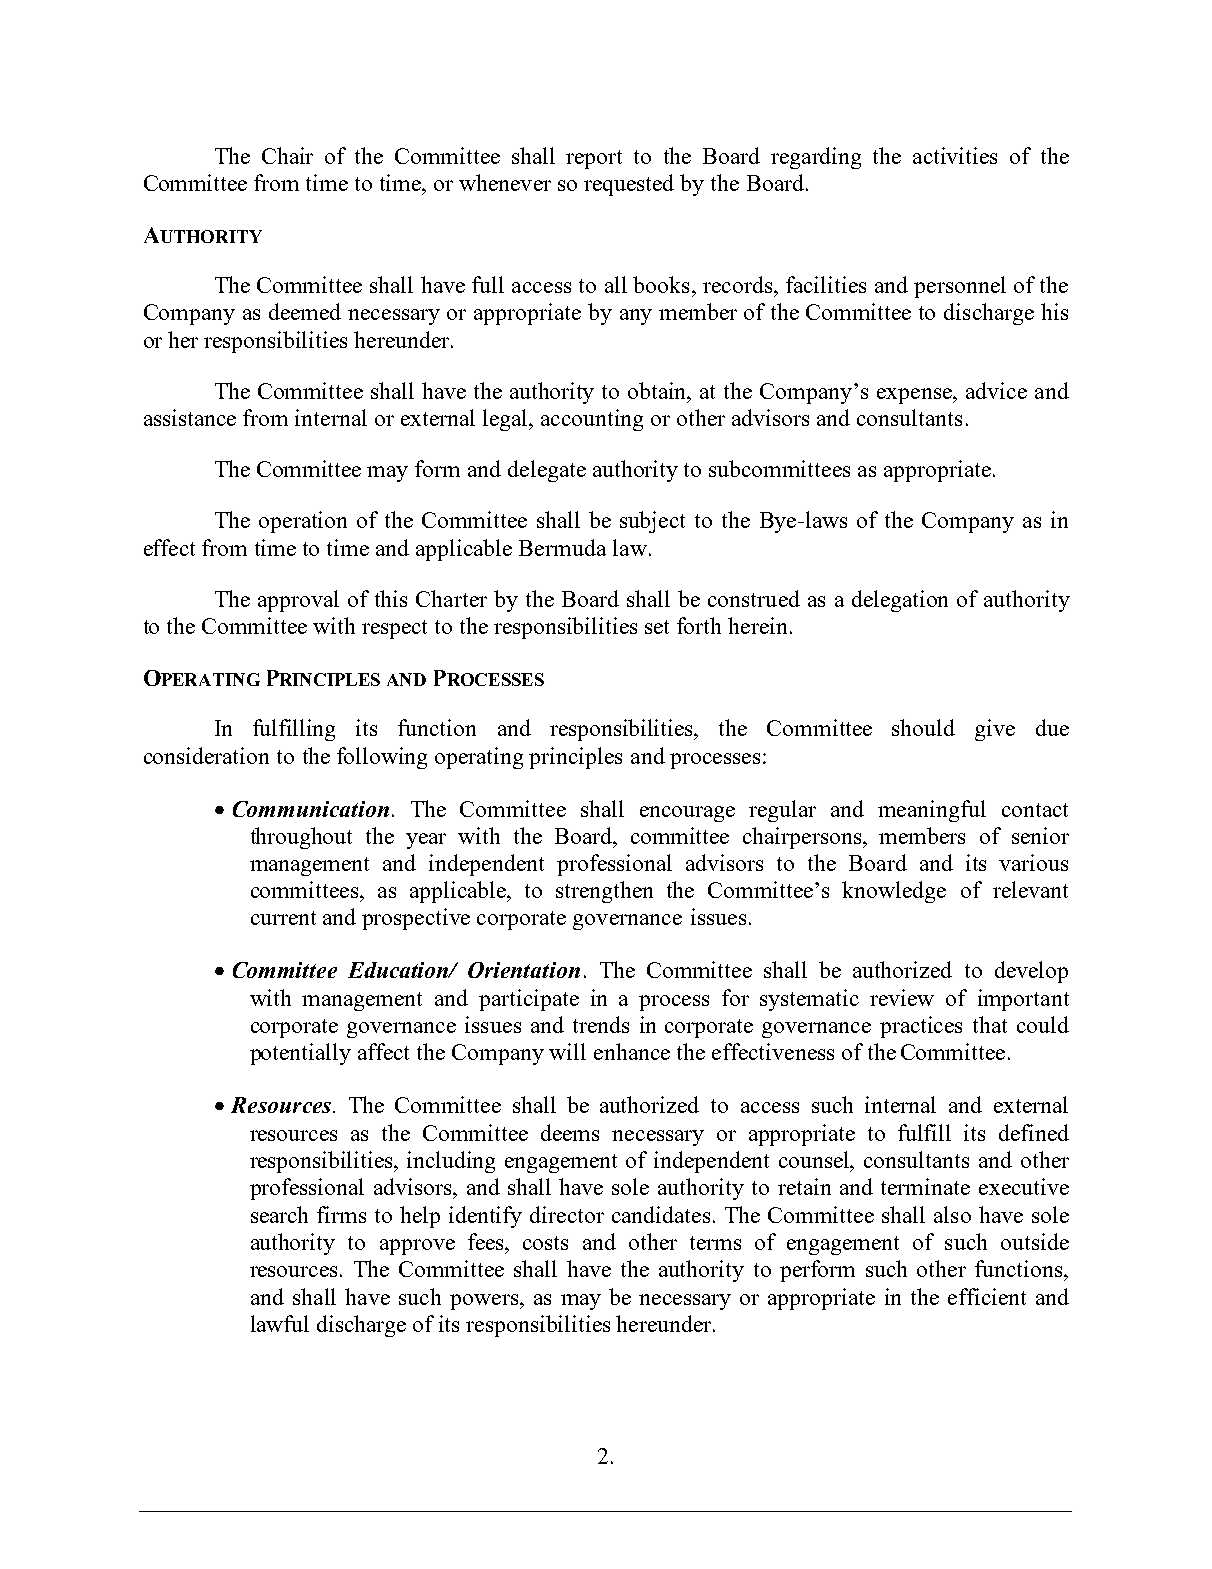 This screenshot has height=1569, width=1212. Describe the element at coordinates (305, 311) in the screenshot. I see `deemed` at that location.
